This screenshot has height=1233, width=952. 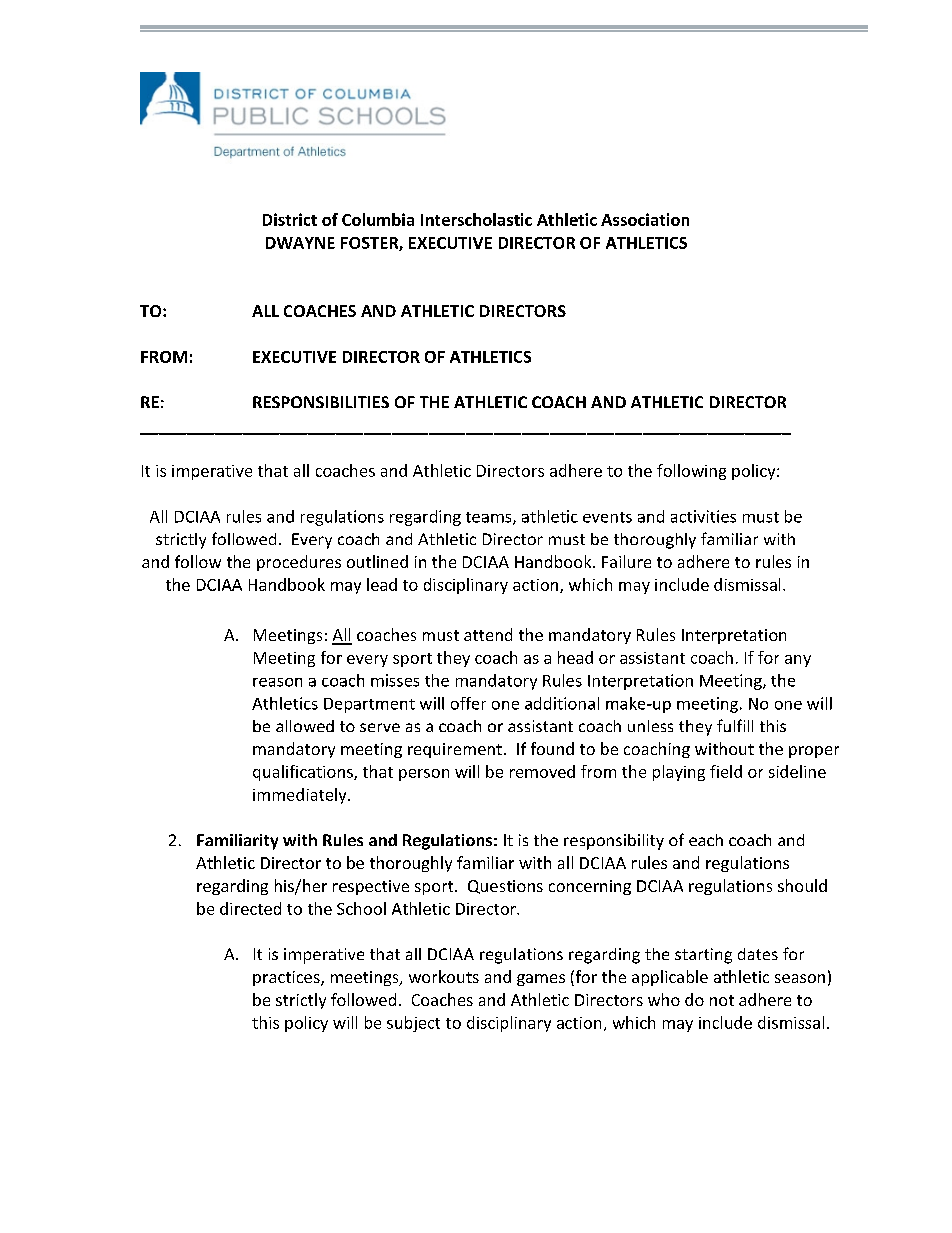 I want to click on not, so click(x=722, y=1000).
